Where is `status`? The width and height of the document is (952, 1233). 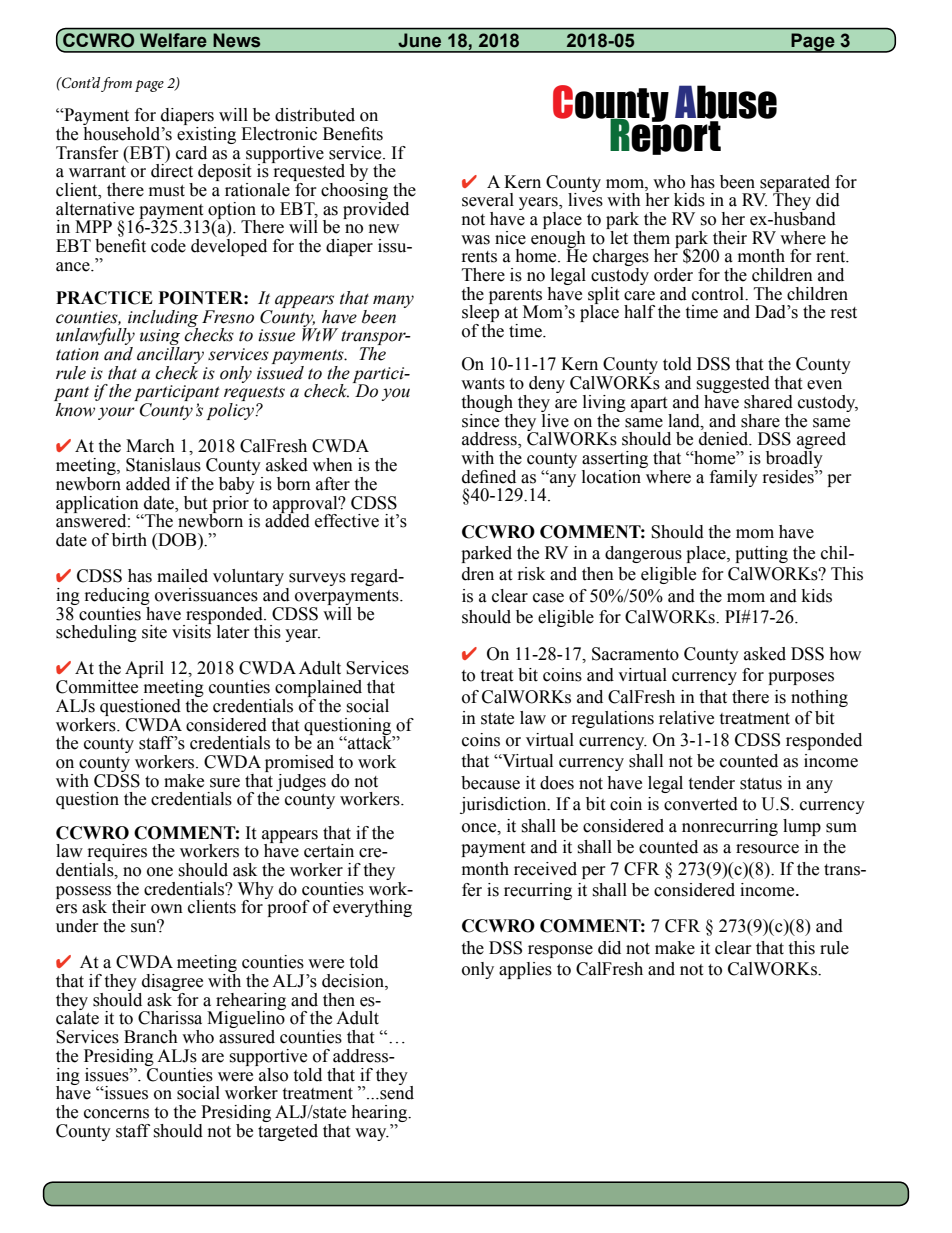
status is located at coordinates (761, 784).
